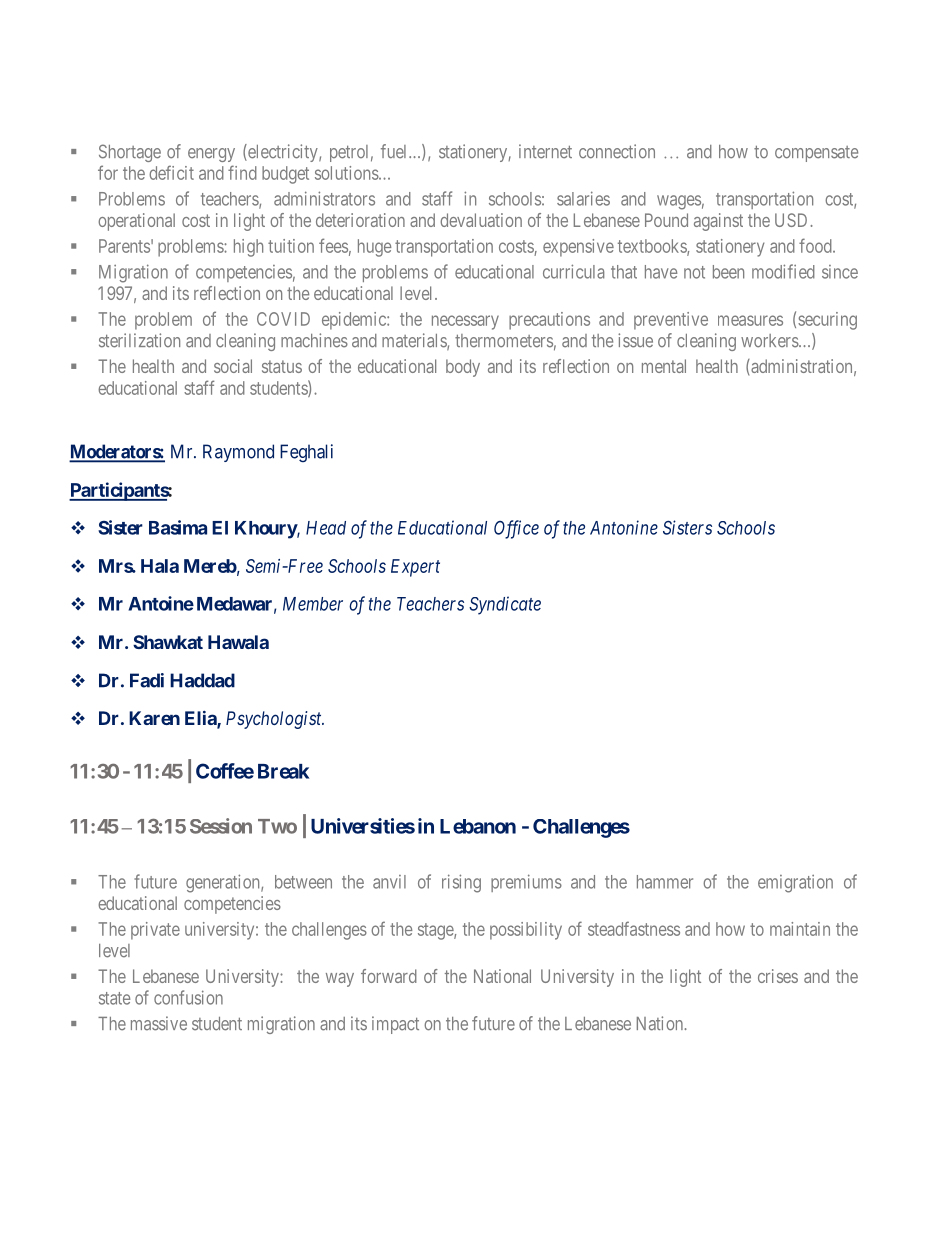 Image resolution: width=952 pixels, height=1233 pixels. Describe the element at coordinates (816, 154) in the image. I see `compensate` at that location.
